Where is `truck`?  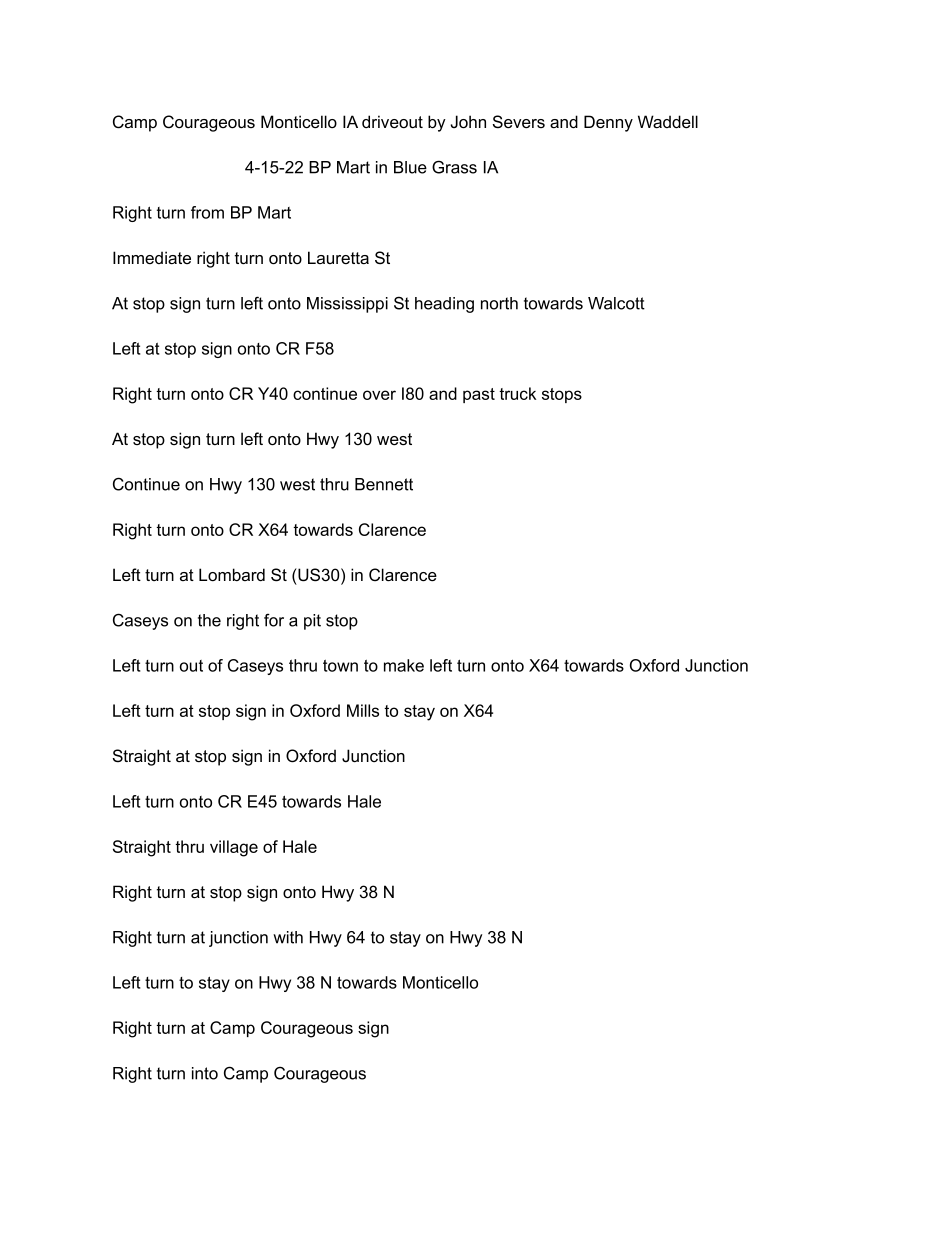 truck is located at coordinates (517, 393).
